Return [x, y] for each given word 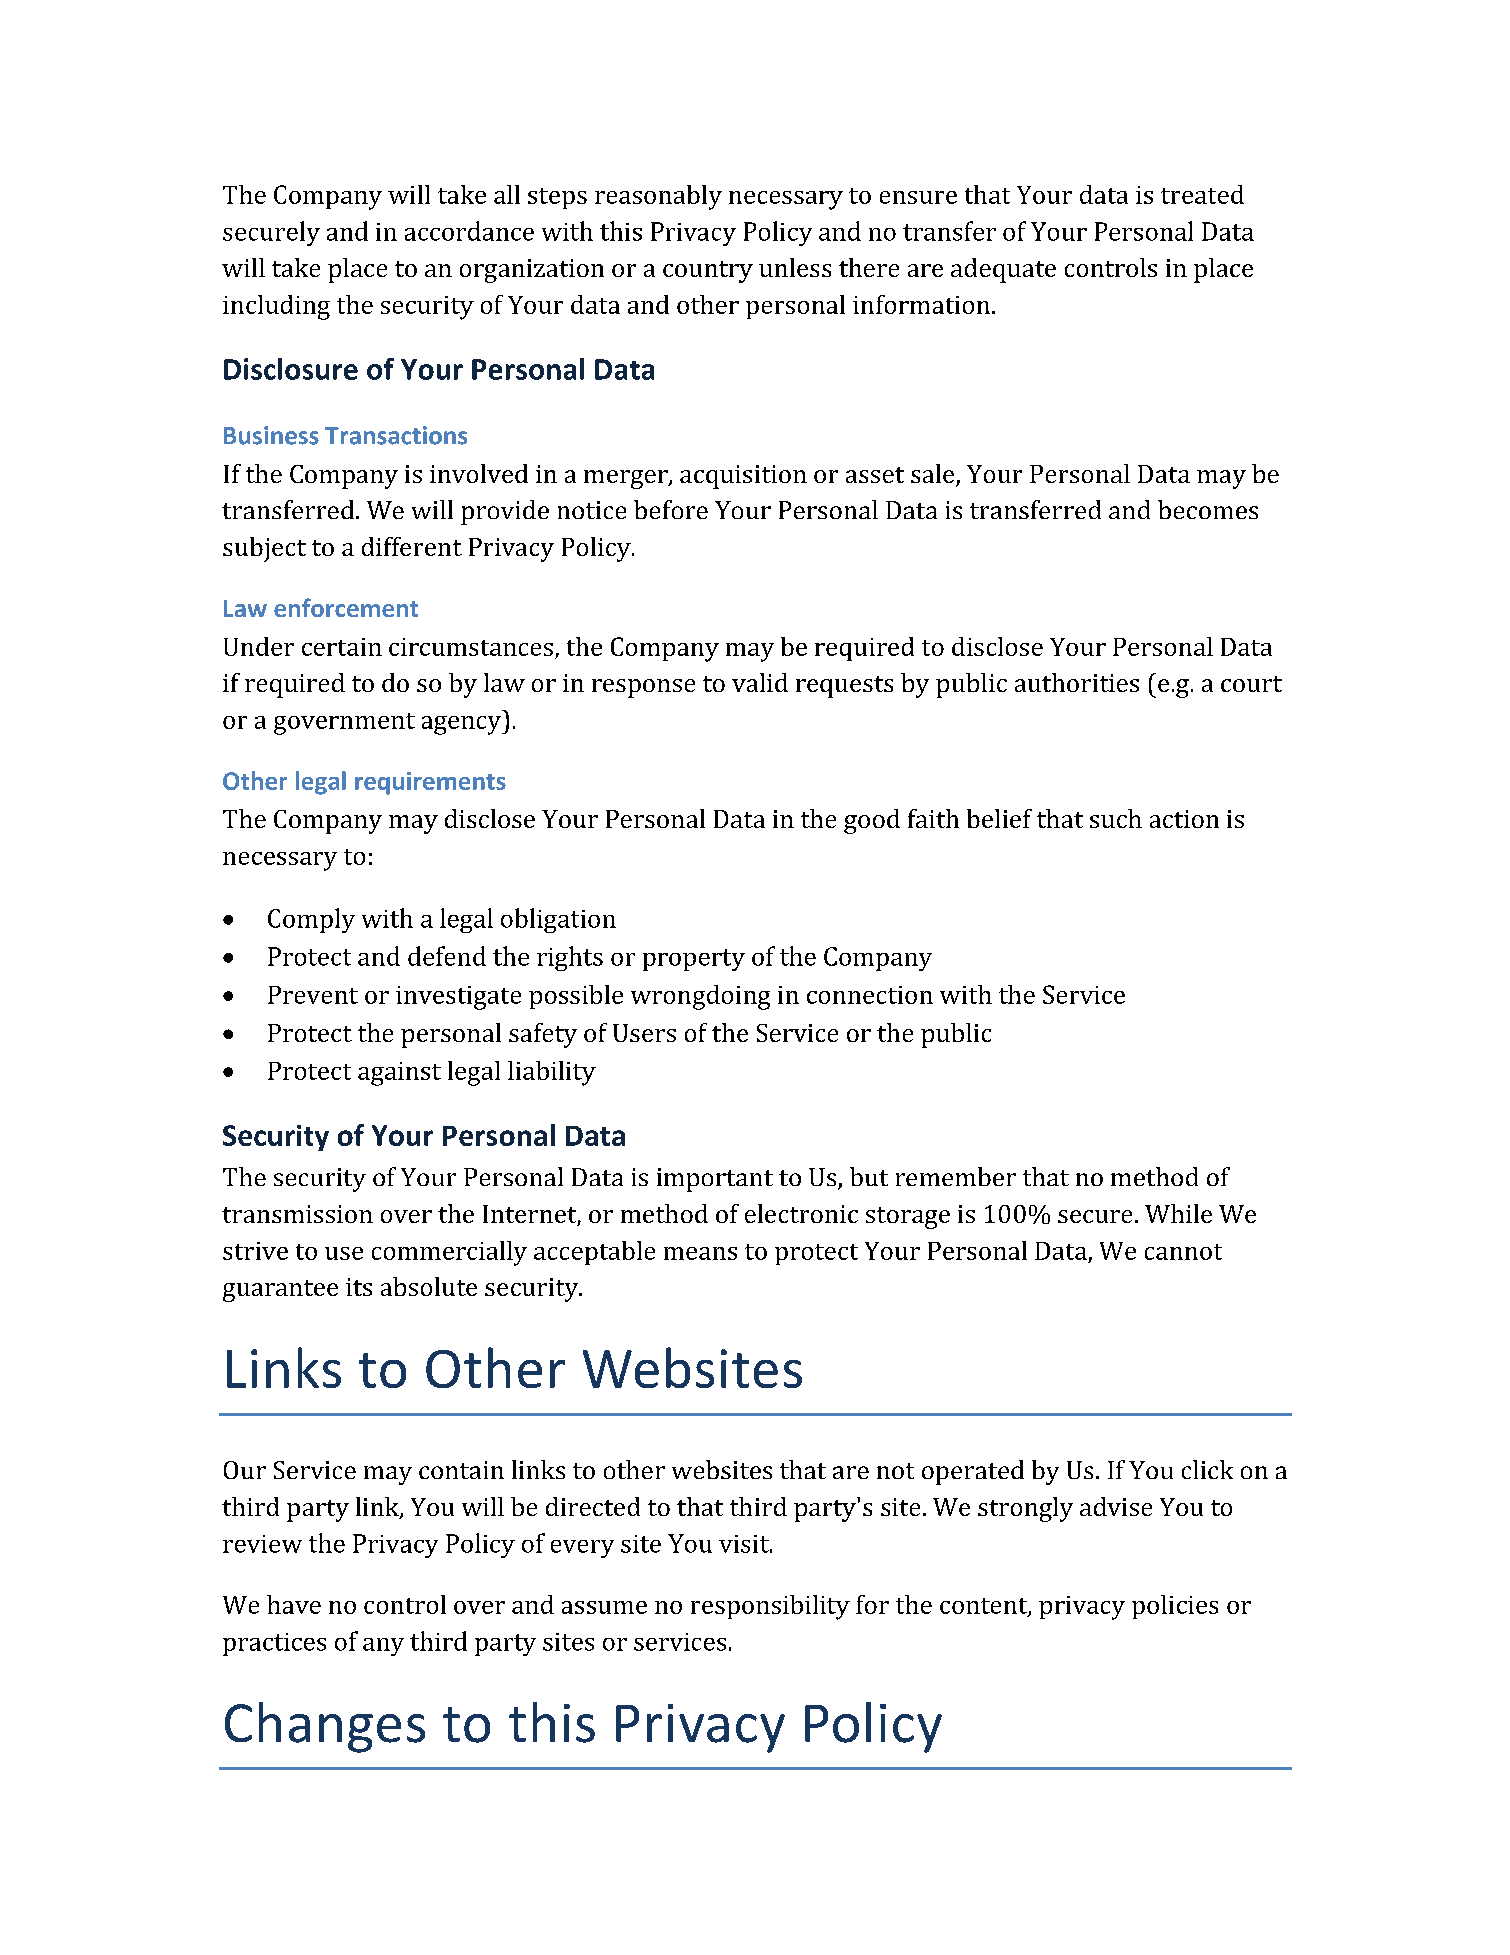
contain [461, 1470]
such [1116, 818]
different [412, 546]
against [399, 1074]
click [1207, 1469]
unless [795, 267]
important [715, 1180]
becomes [1208, 509]
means [700, 1253]
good [872, 821]
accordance [469, 231]
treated [1202, 194]
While [1178, 1213]
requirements [430, 783]
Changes [325, 1727]
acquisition [743, 477]
